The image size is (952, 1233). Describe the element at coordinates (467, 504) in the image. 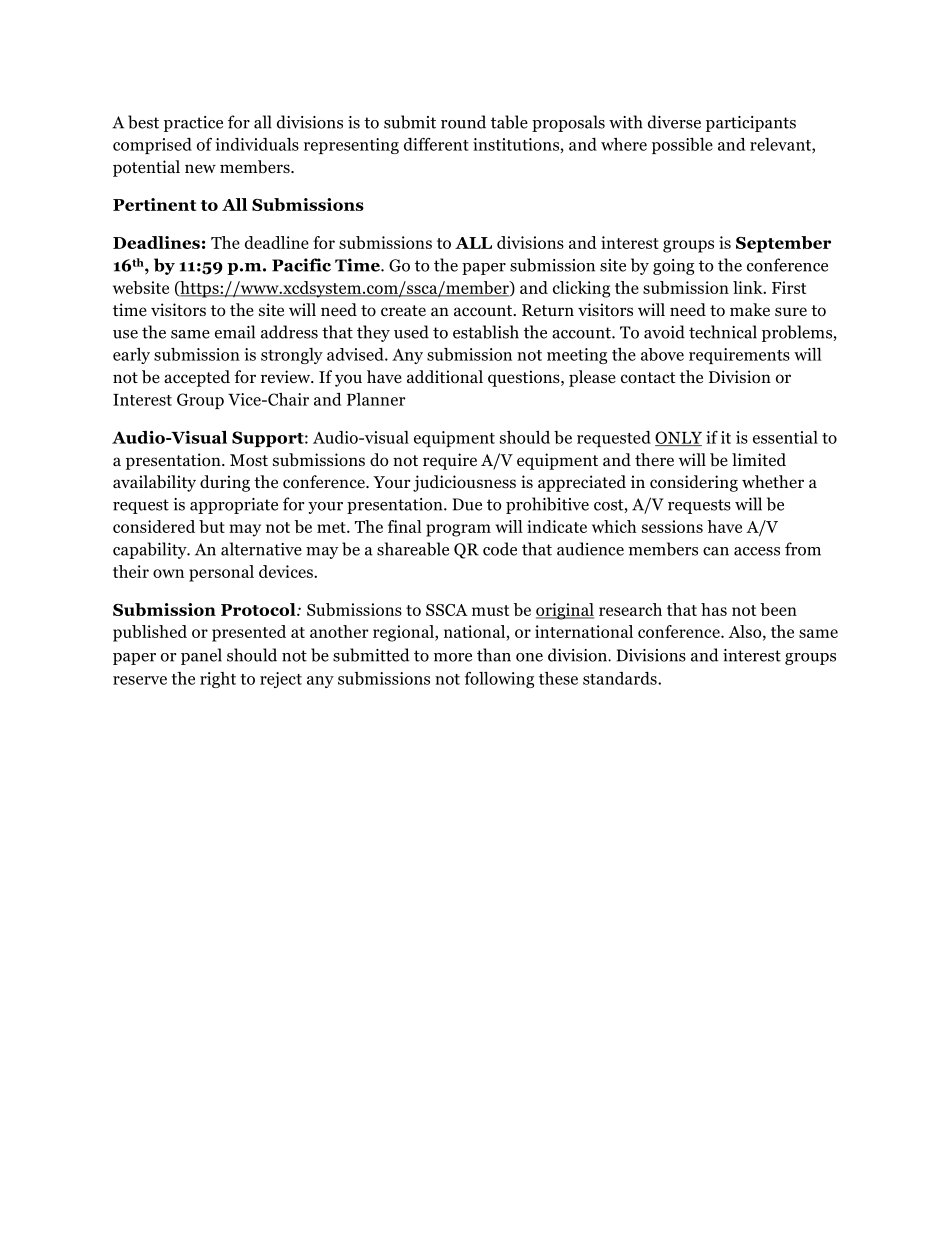

I see `Due` at that location.
